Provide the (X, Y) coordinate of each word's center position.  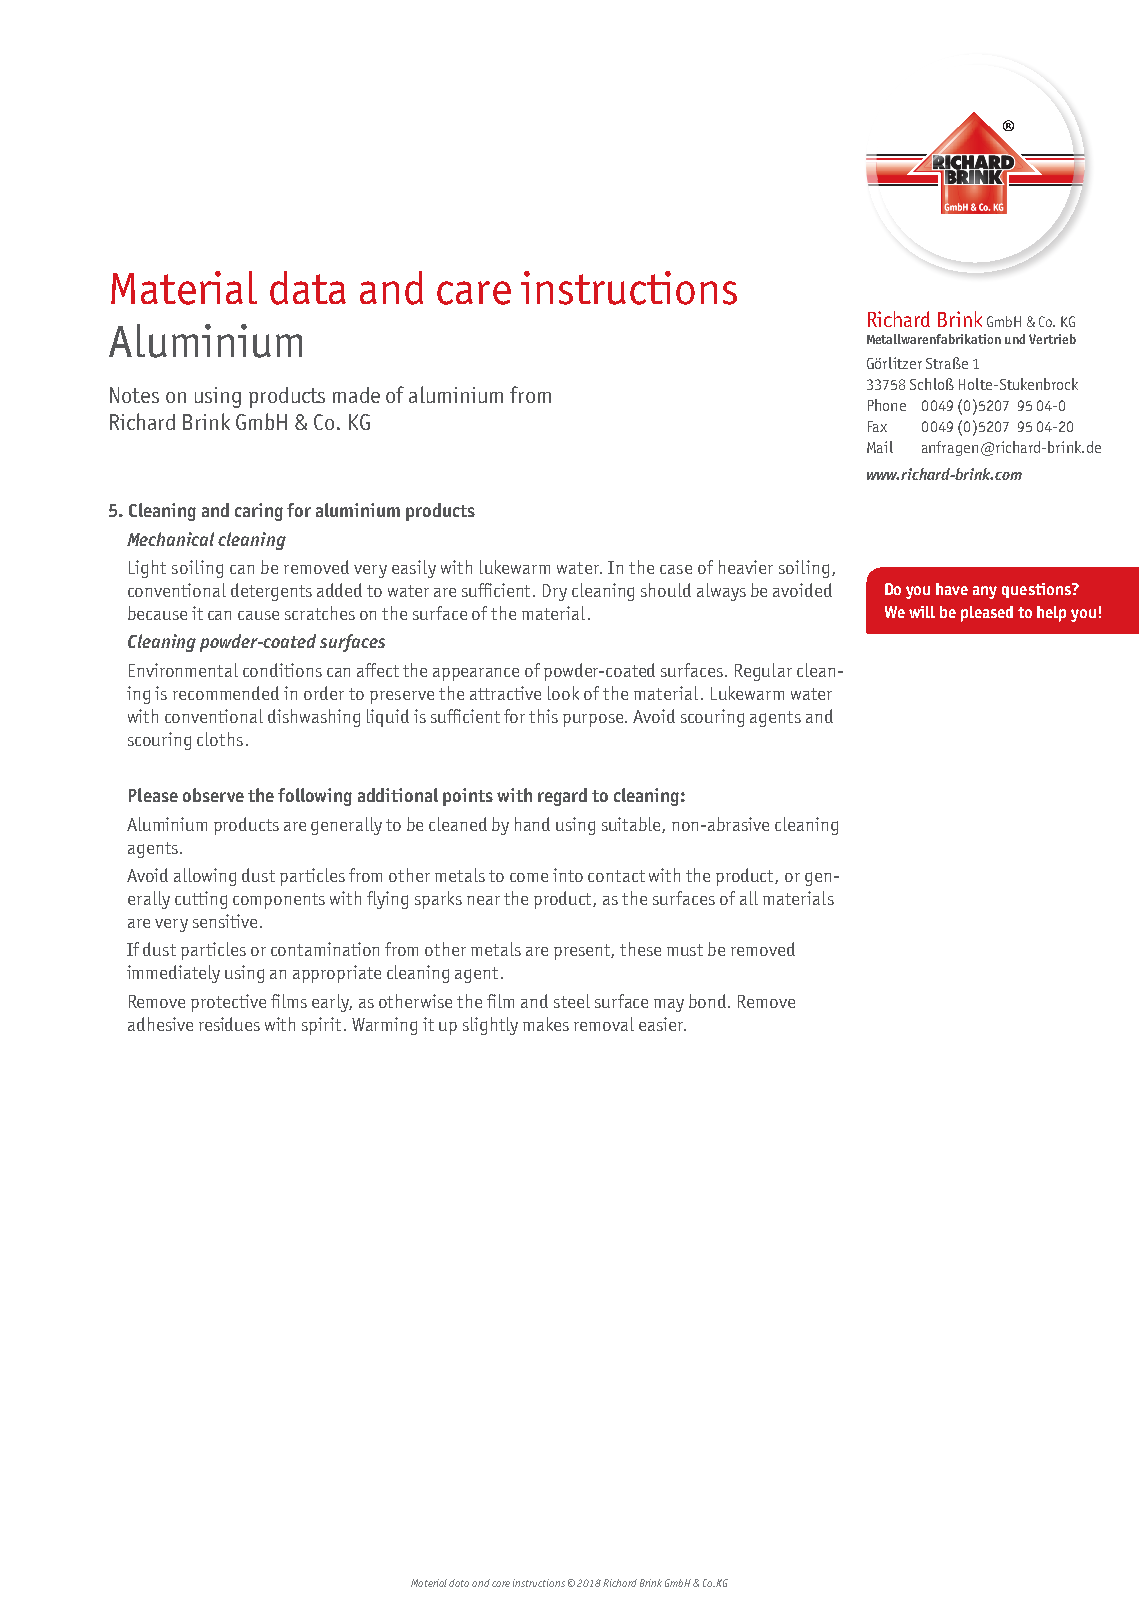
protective (228, 1003)
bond (709, 1001)
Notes (134, 395)
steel (572, 1001)
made (356, 395)
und (1015, 339)
